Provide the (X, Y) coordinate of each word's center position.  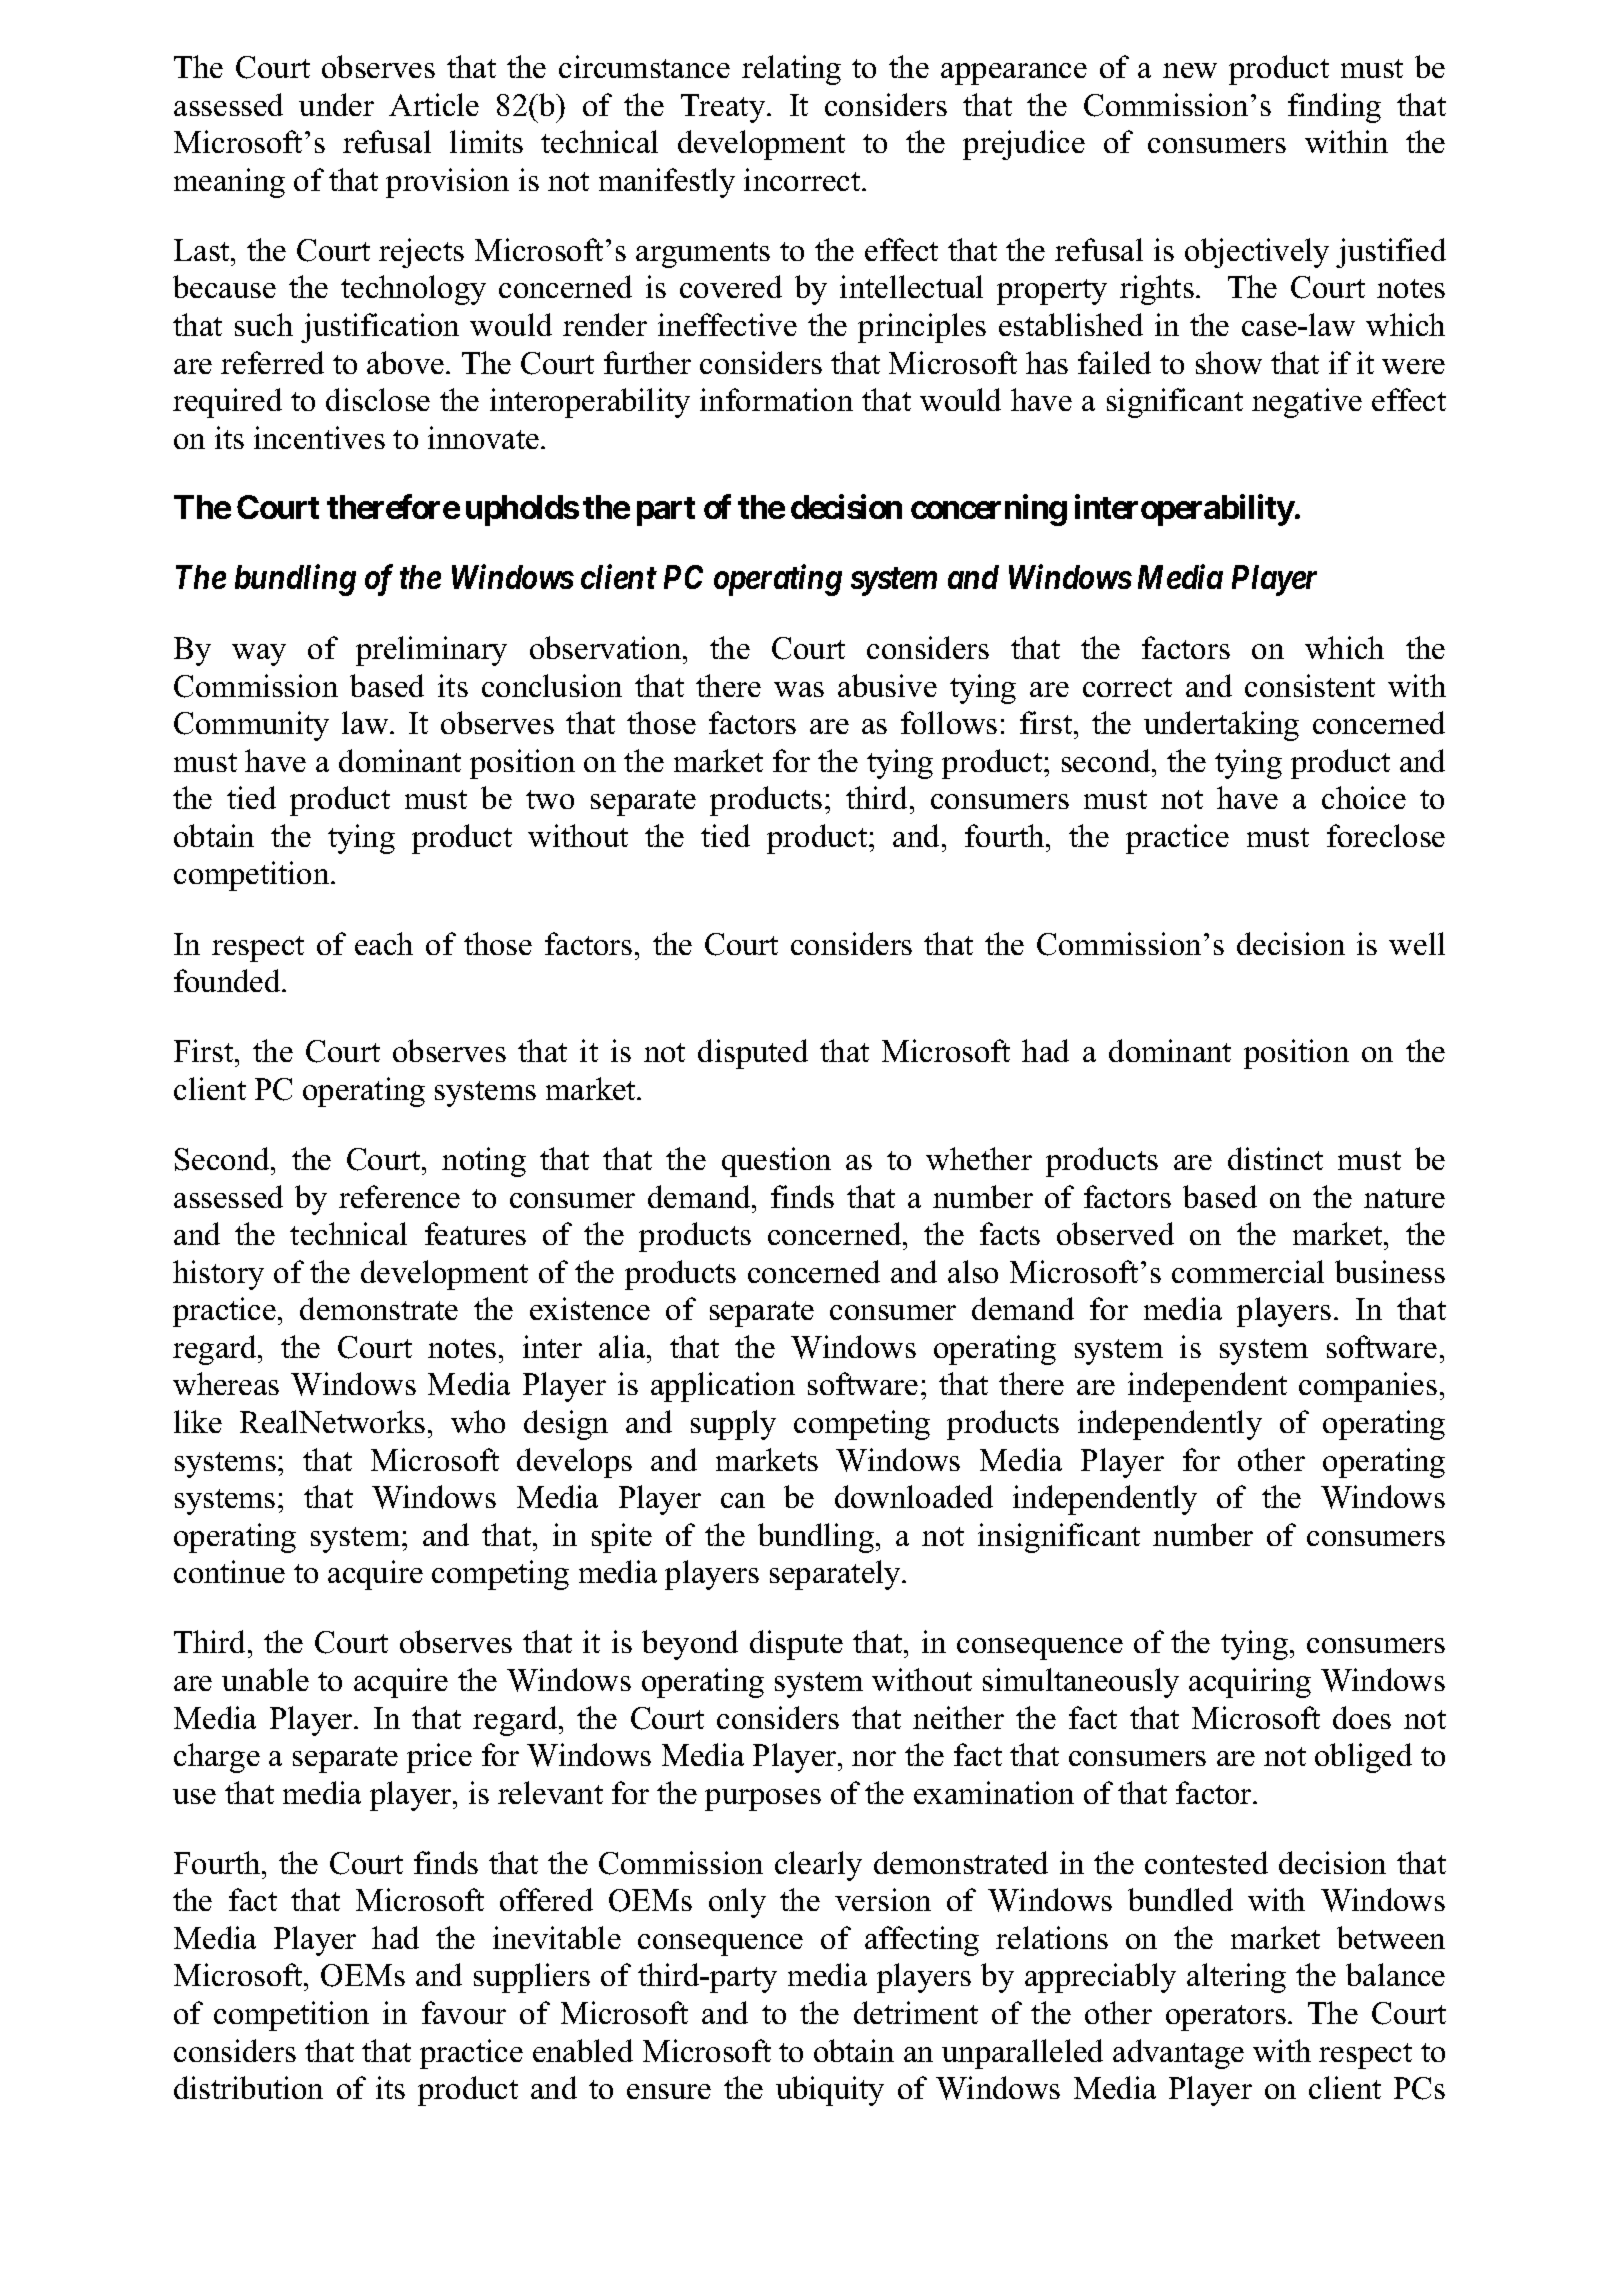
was (799, 689)
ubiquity (830, 2091)
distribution (248, 2087)
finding (1334, 108)
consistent (1310, 685)
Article (434, 104)
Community (251, 726)
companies (1368, 1387)
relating (791, 70)
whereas (226, 1383)
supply (733, 1425)
